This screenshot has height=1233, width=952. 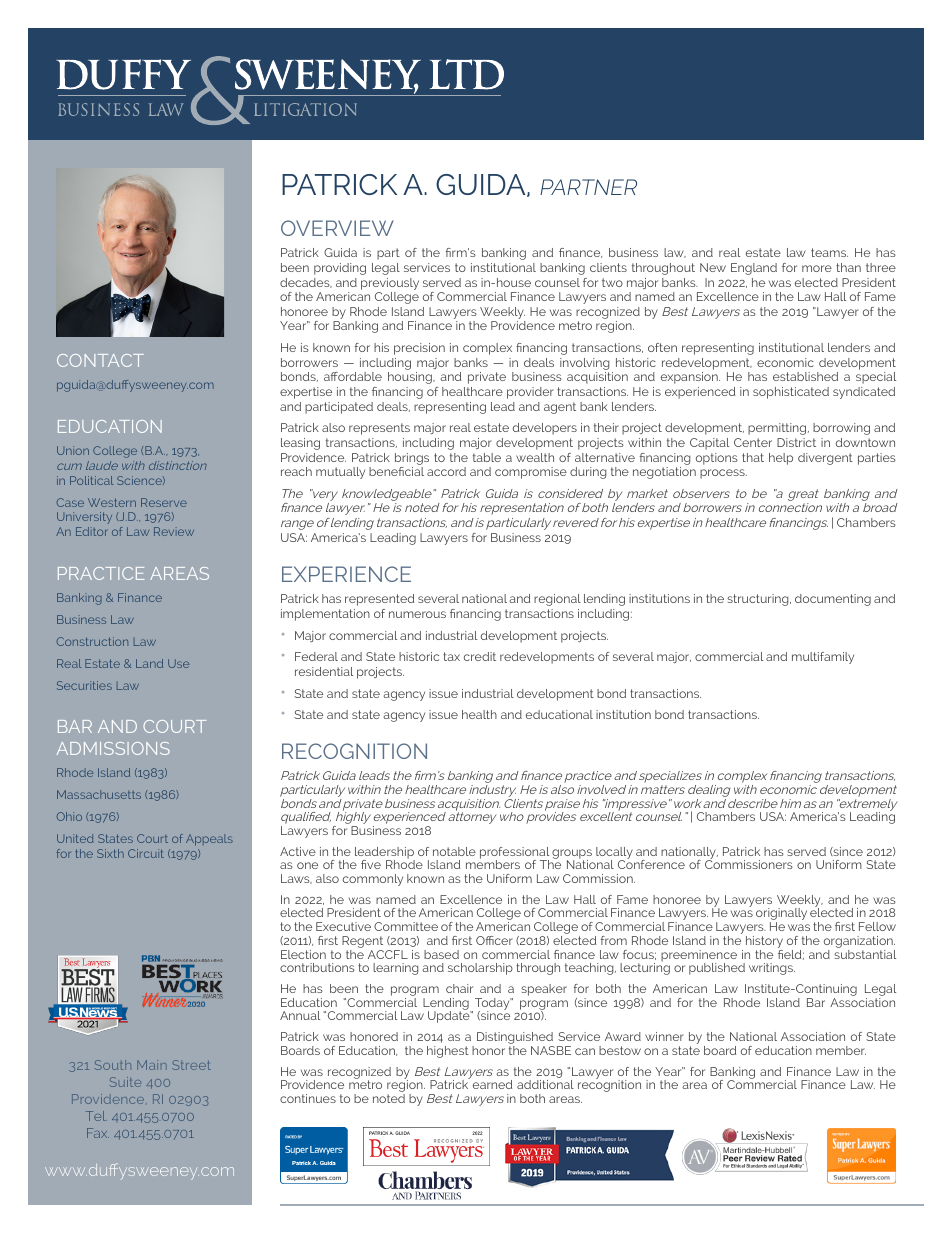 What do you see at coordinates (514, 854) in the screenshot?
I see `professional` at bounding box center [514, 854].
